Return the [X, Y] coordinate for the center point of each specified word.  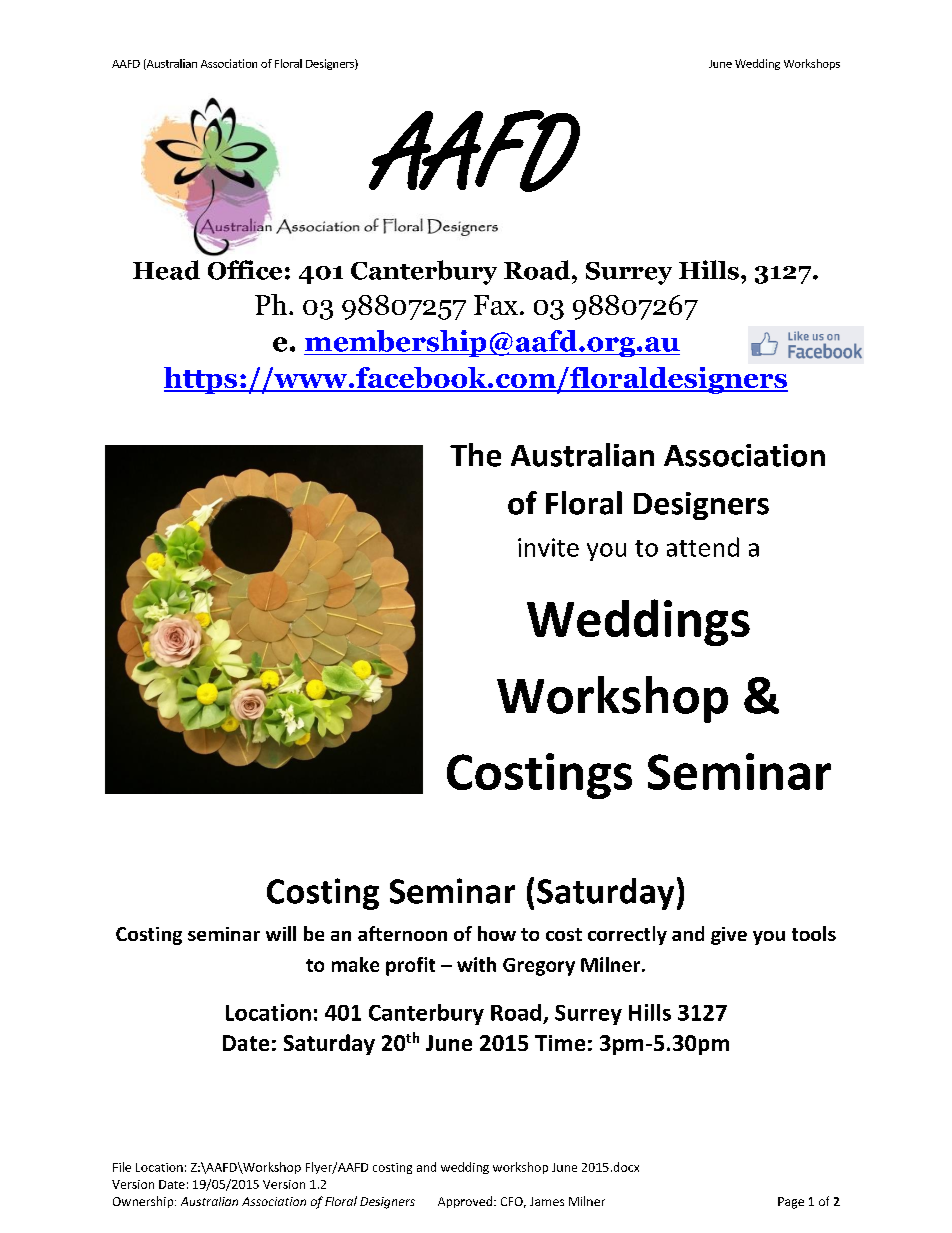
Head [166, 270]
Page [791, 1203]
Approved [466, 1202]
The [475, 455]
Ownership [144, 1202]
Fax [496, 305]
